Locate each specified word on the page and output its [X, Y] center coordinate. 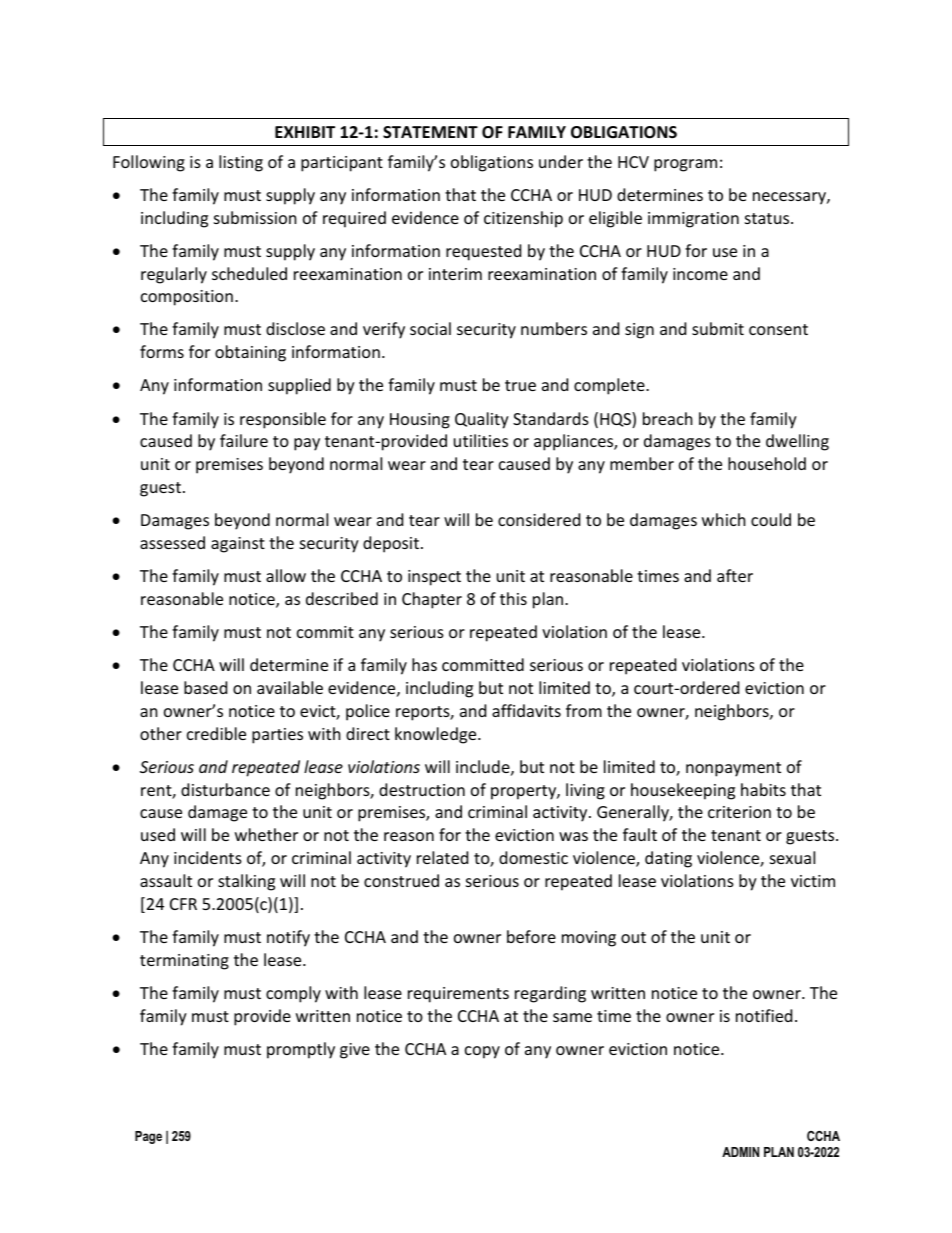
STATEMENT [430, 132]
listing [241, 163]
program [685, 165]
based [205, 687]
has [424, 664]
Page [148, 1137]
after [735, 575]
